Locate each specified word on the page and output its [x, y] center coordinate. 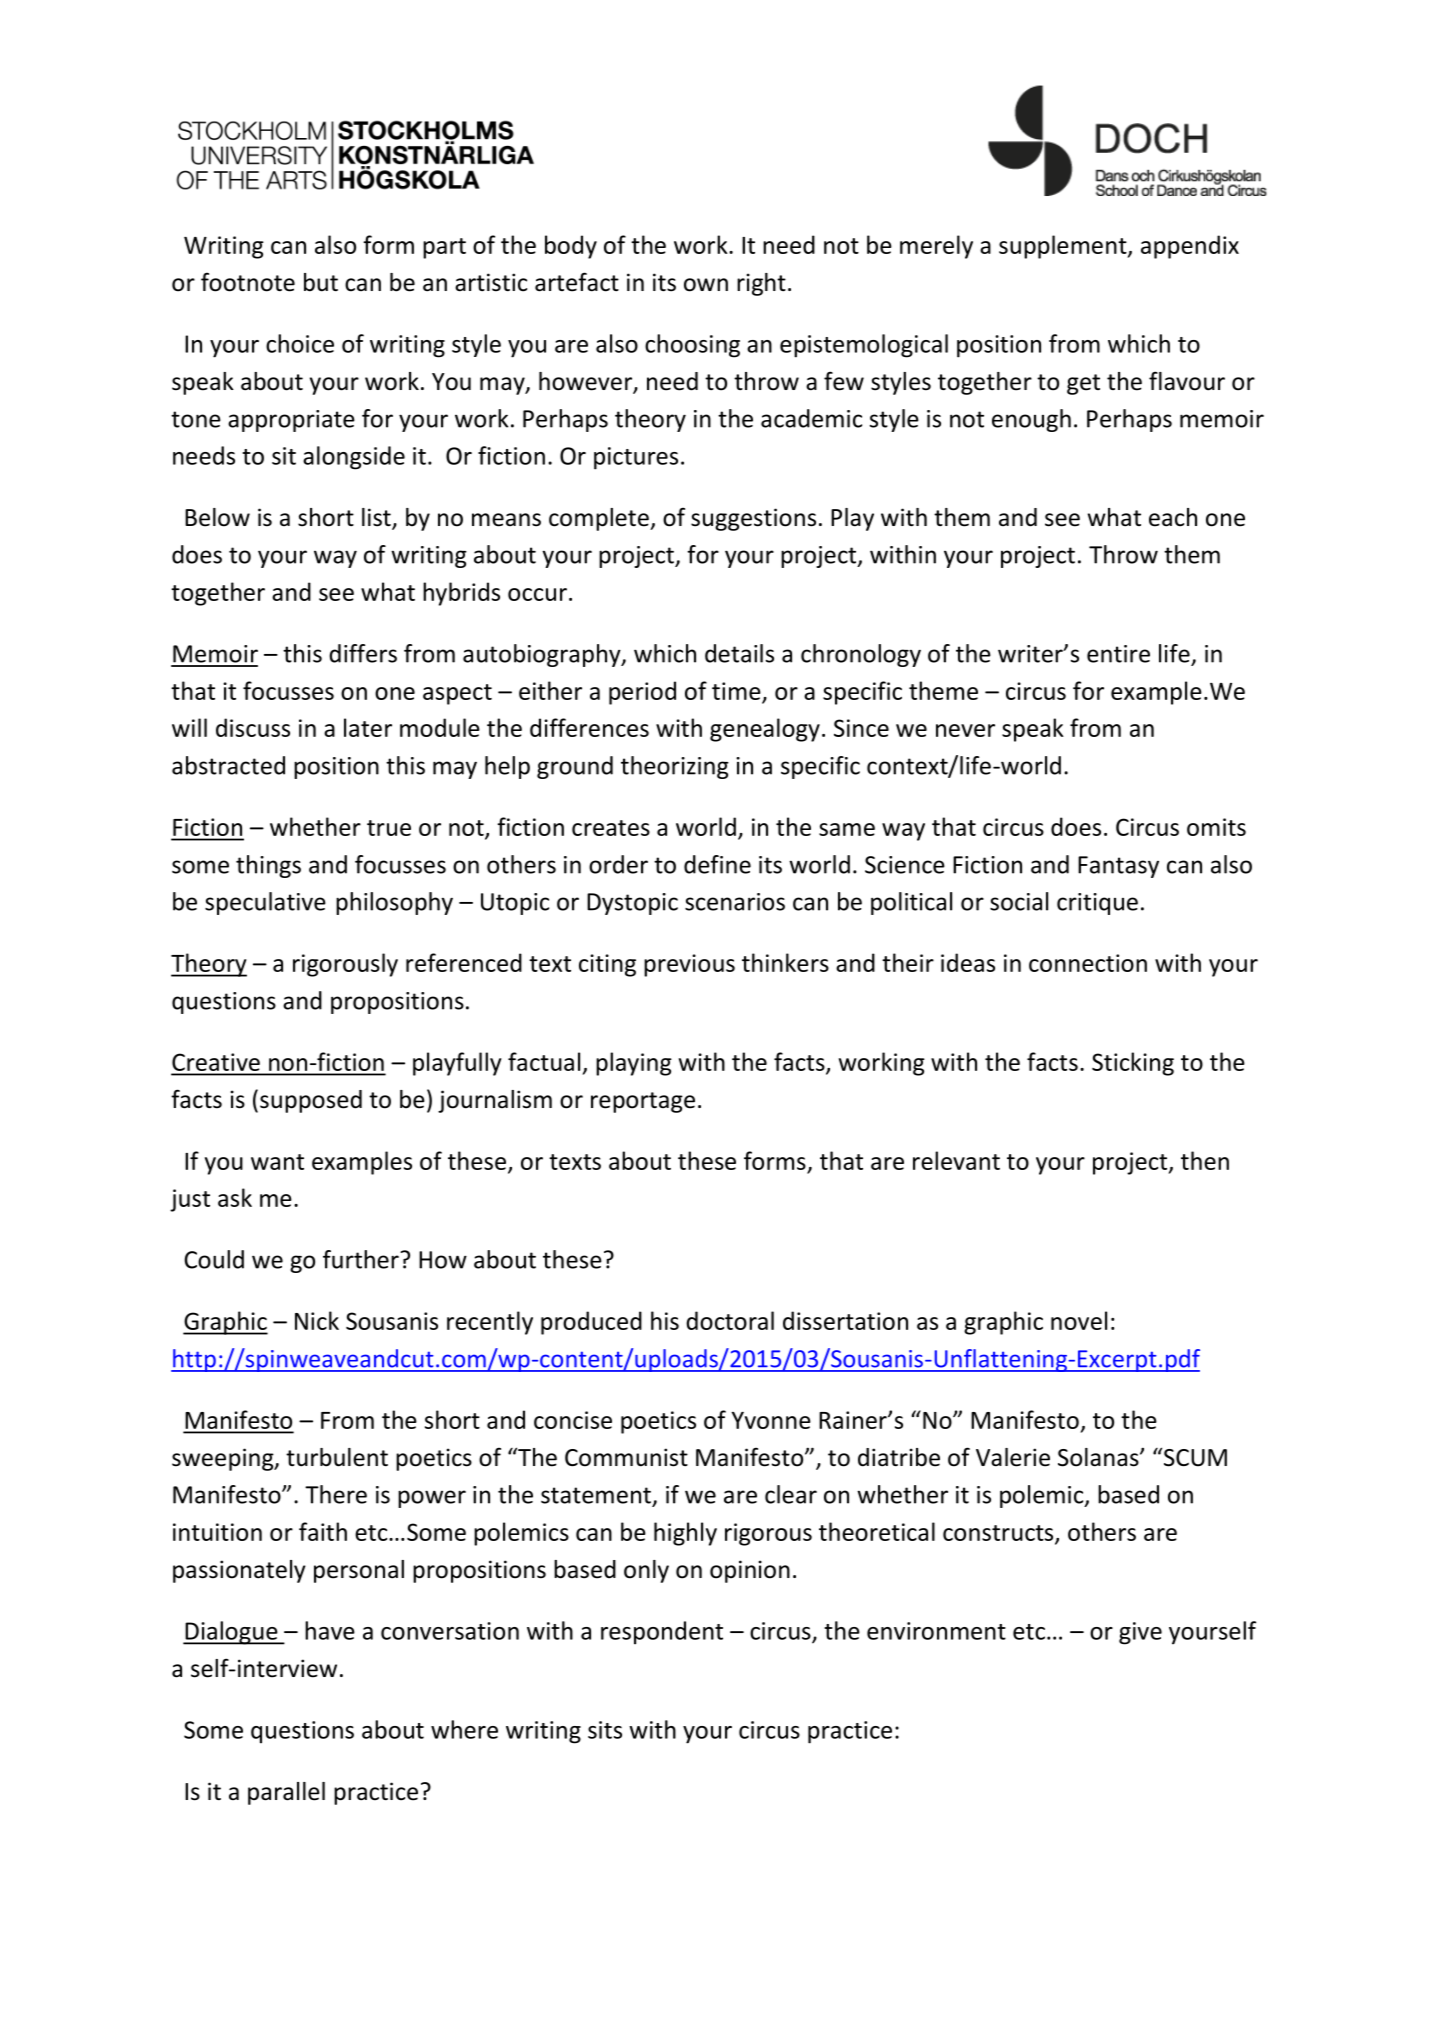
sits [605, 1730]
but [321, 282]
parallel [286, 1793]
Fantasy [1118, 867]
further [362, 1259]
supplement [1064, 247]
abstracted [228, 765]
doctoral [730, 1320]
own [706, 285]
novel [1079, 1320]
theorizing [675, 767]
